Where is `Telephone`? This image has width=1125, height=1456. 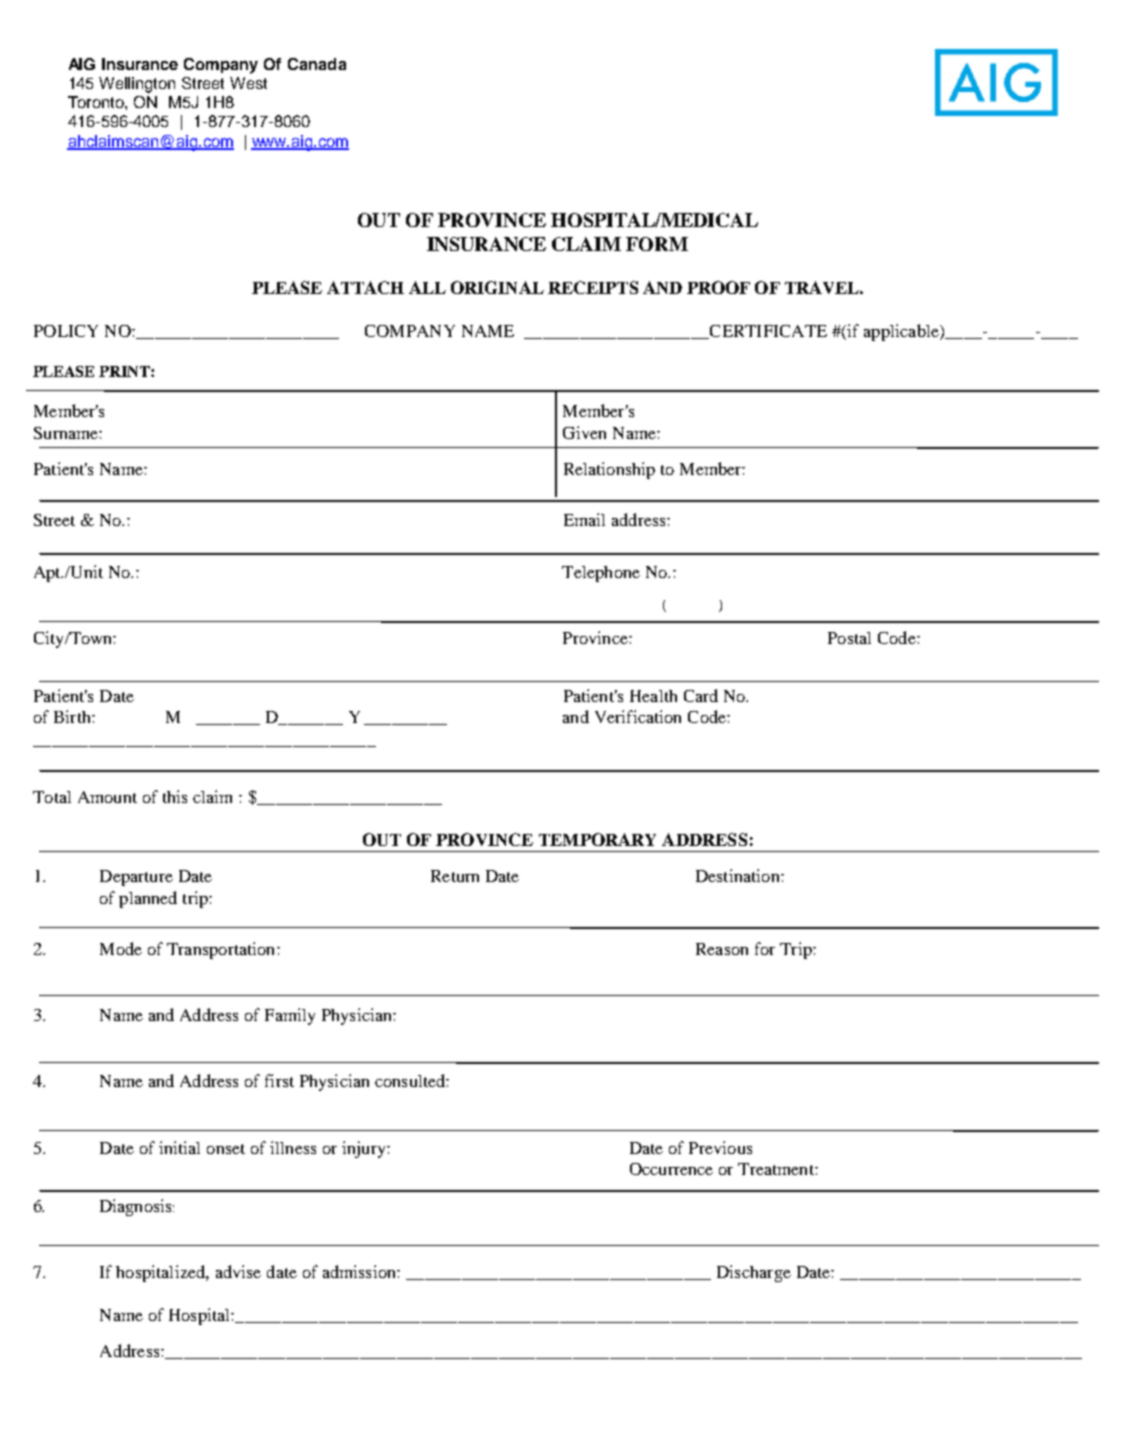
Telephone is located at coordinates (601, 574).
